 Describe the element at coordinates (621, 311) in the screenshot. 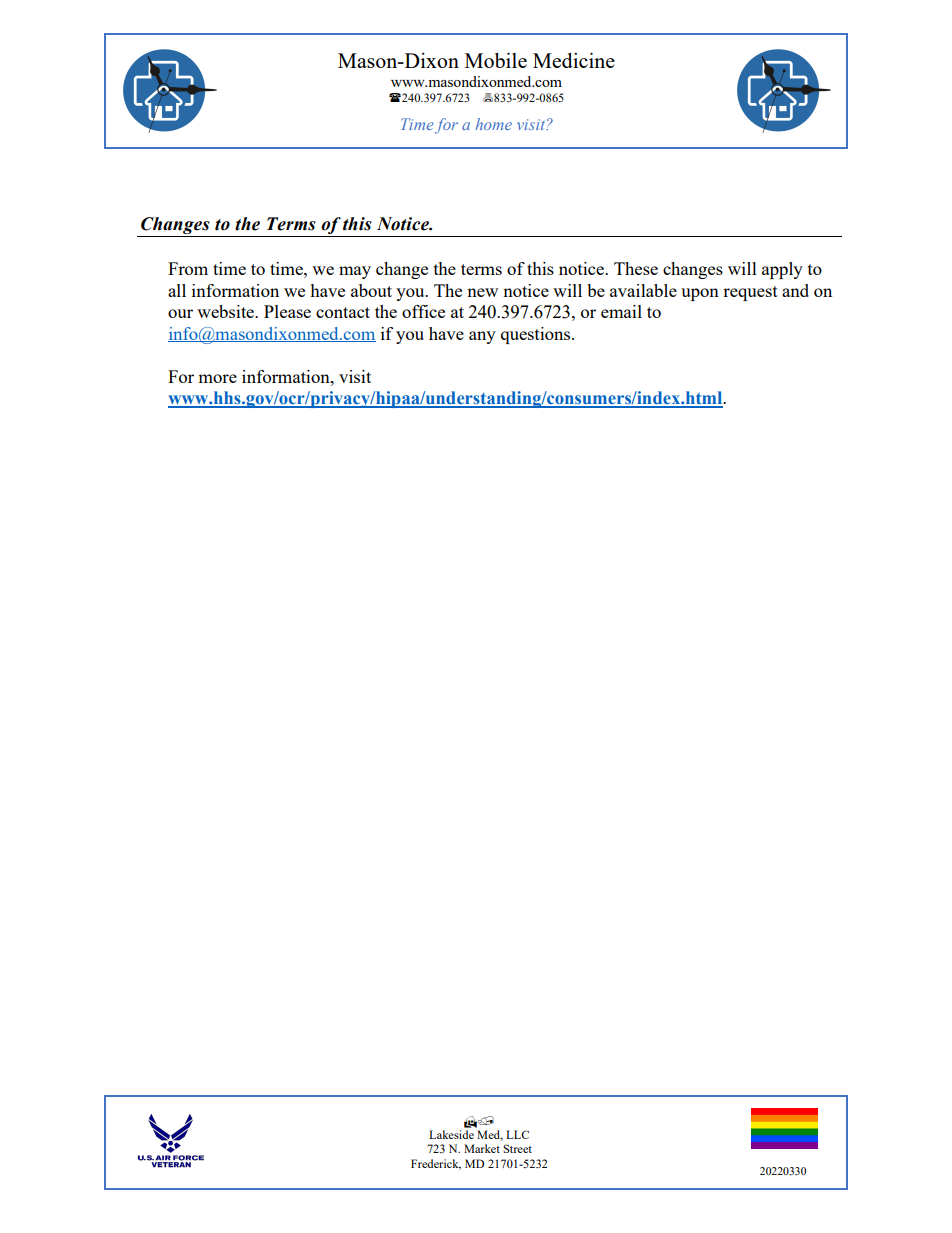

I see `email` at that location.
